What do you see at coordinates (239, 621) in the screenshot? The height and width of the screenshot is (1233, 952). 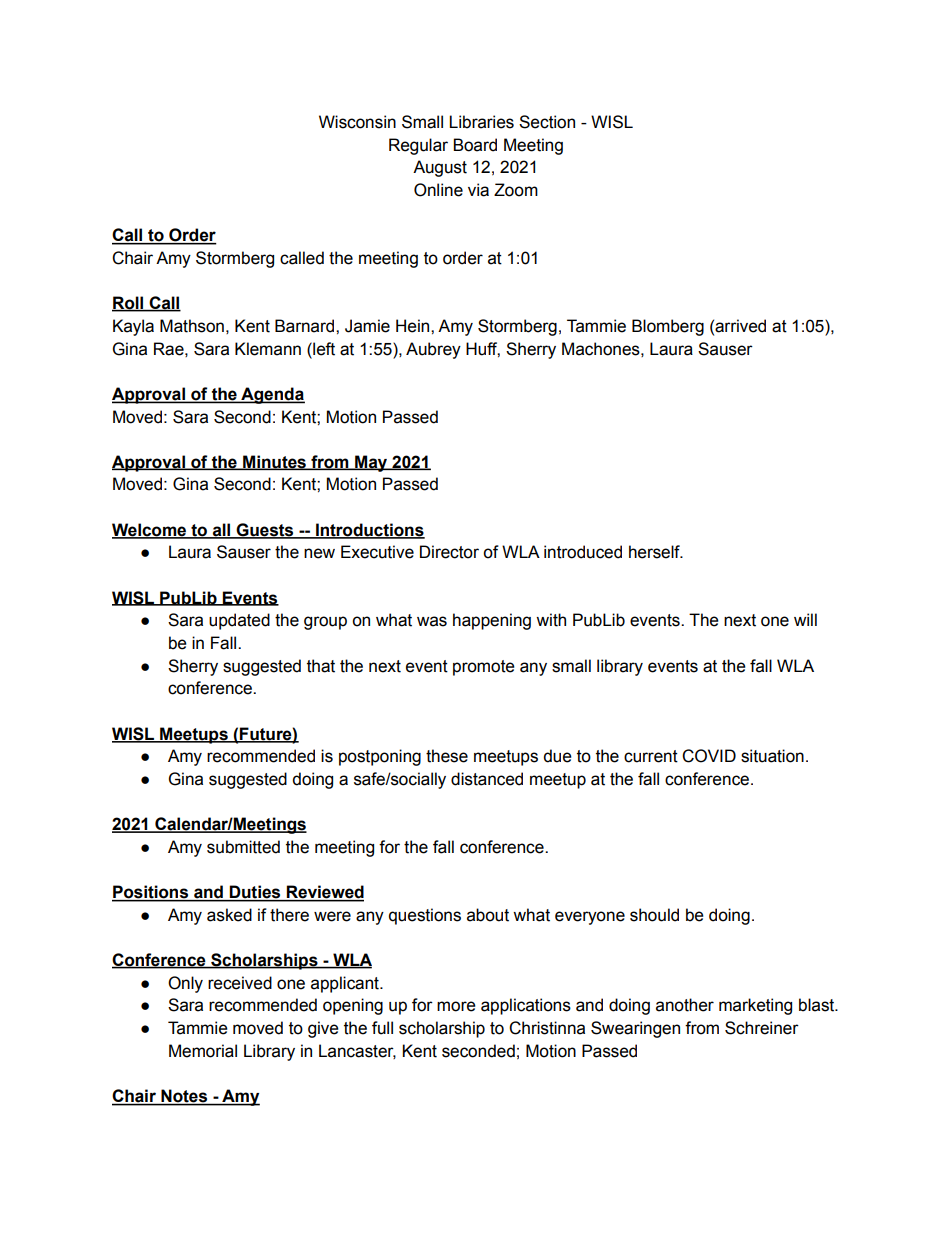 I see `updated` at bounding box center [239, 621].
